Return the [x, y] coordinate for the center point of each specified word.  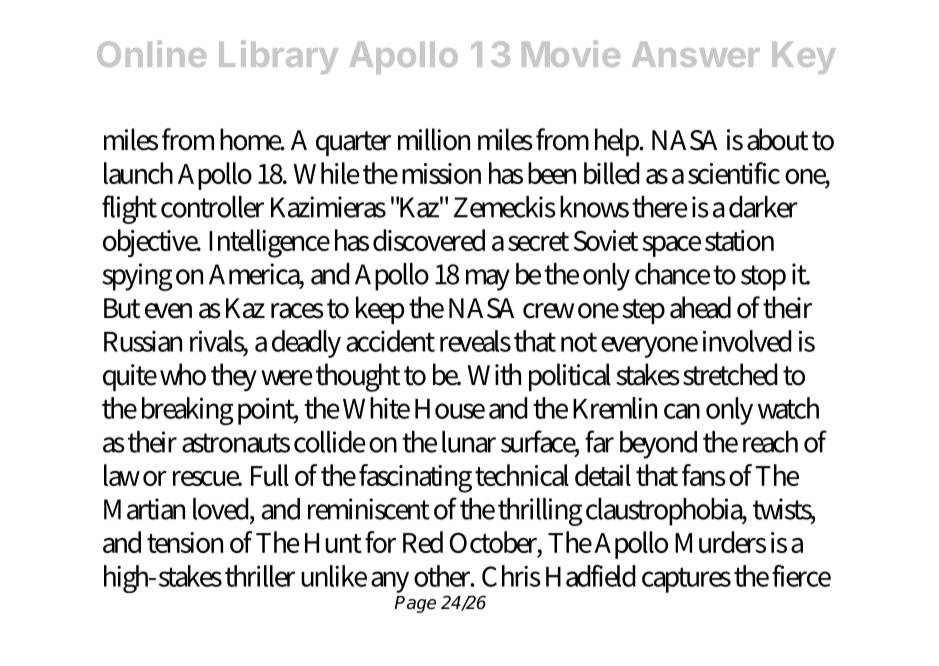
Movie [571, 53]
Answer [696, 54]
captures [686, 580]
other [444, 576]
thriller [260, 576]
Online [151, 53]
